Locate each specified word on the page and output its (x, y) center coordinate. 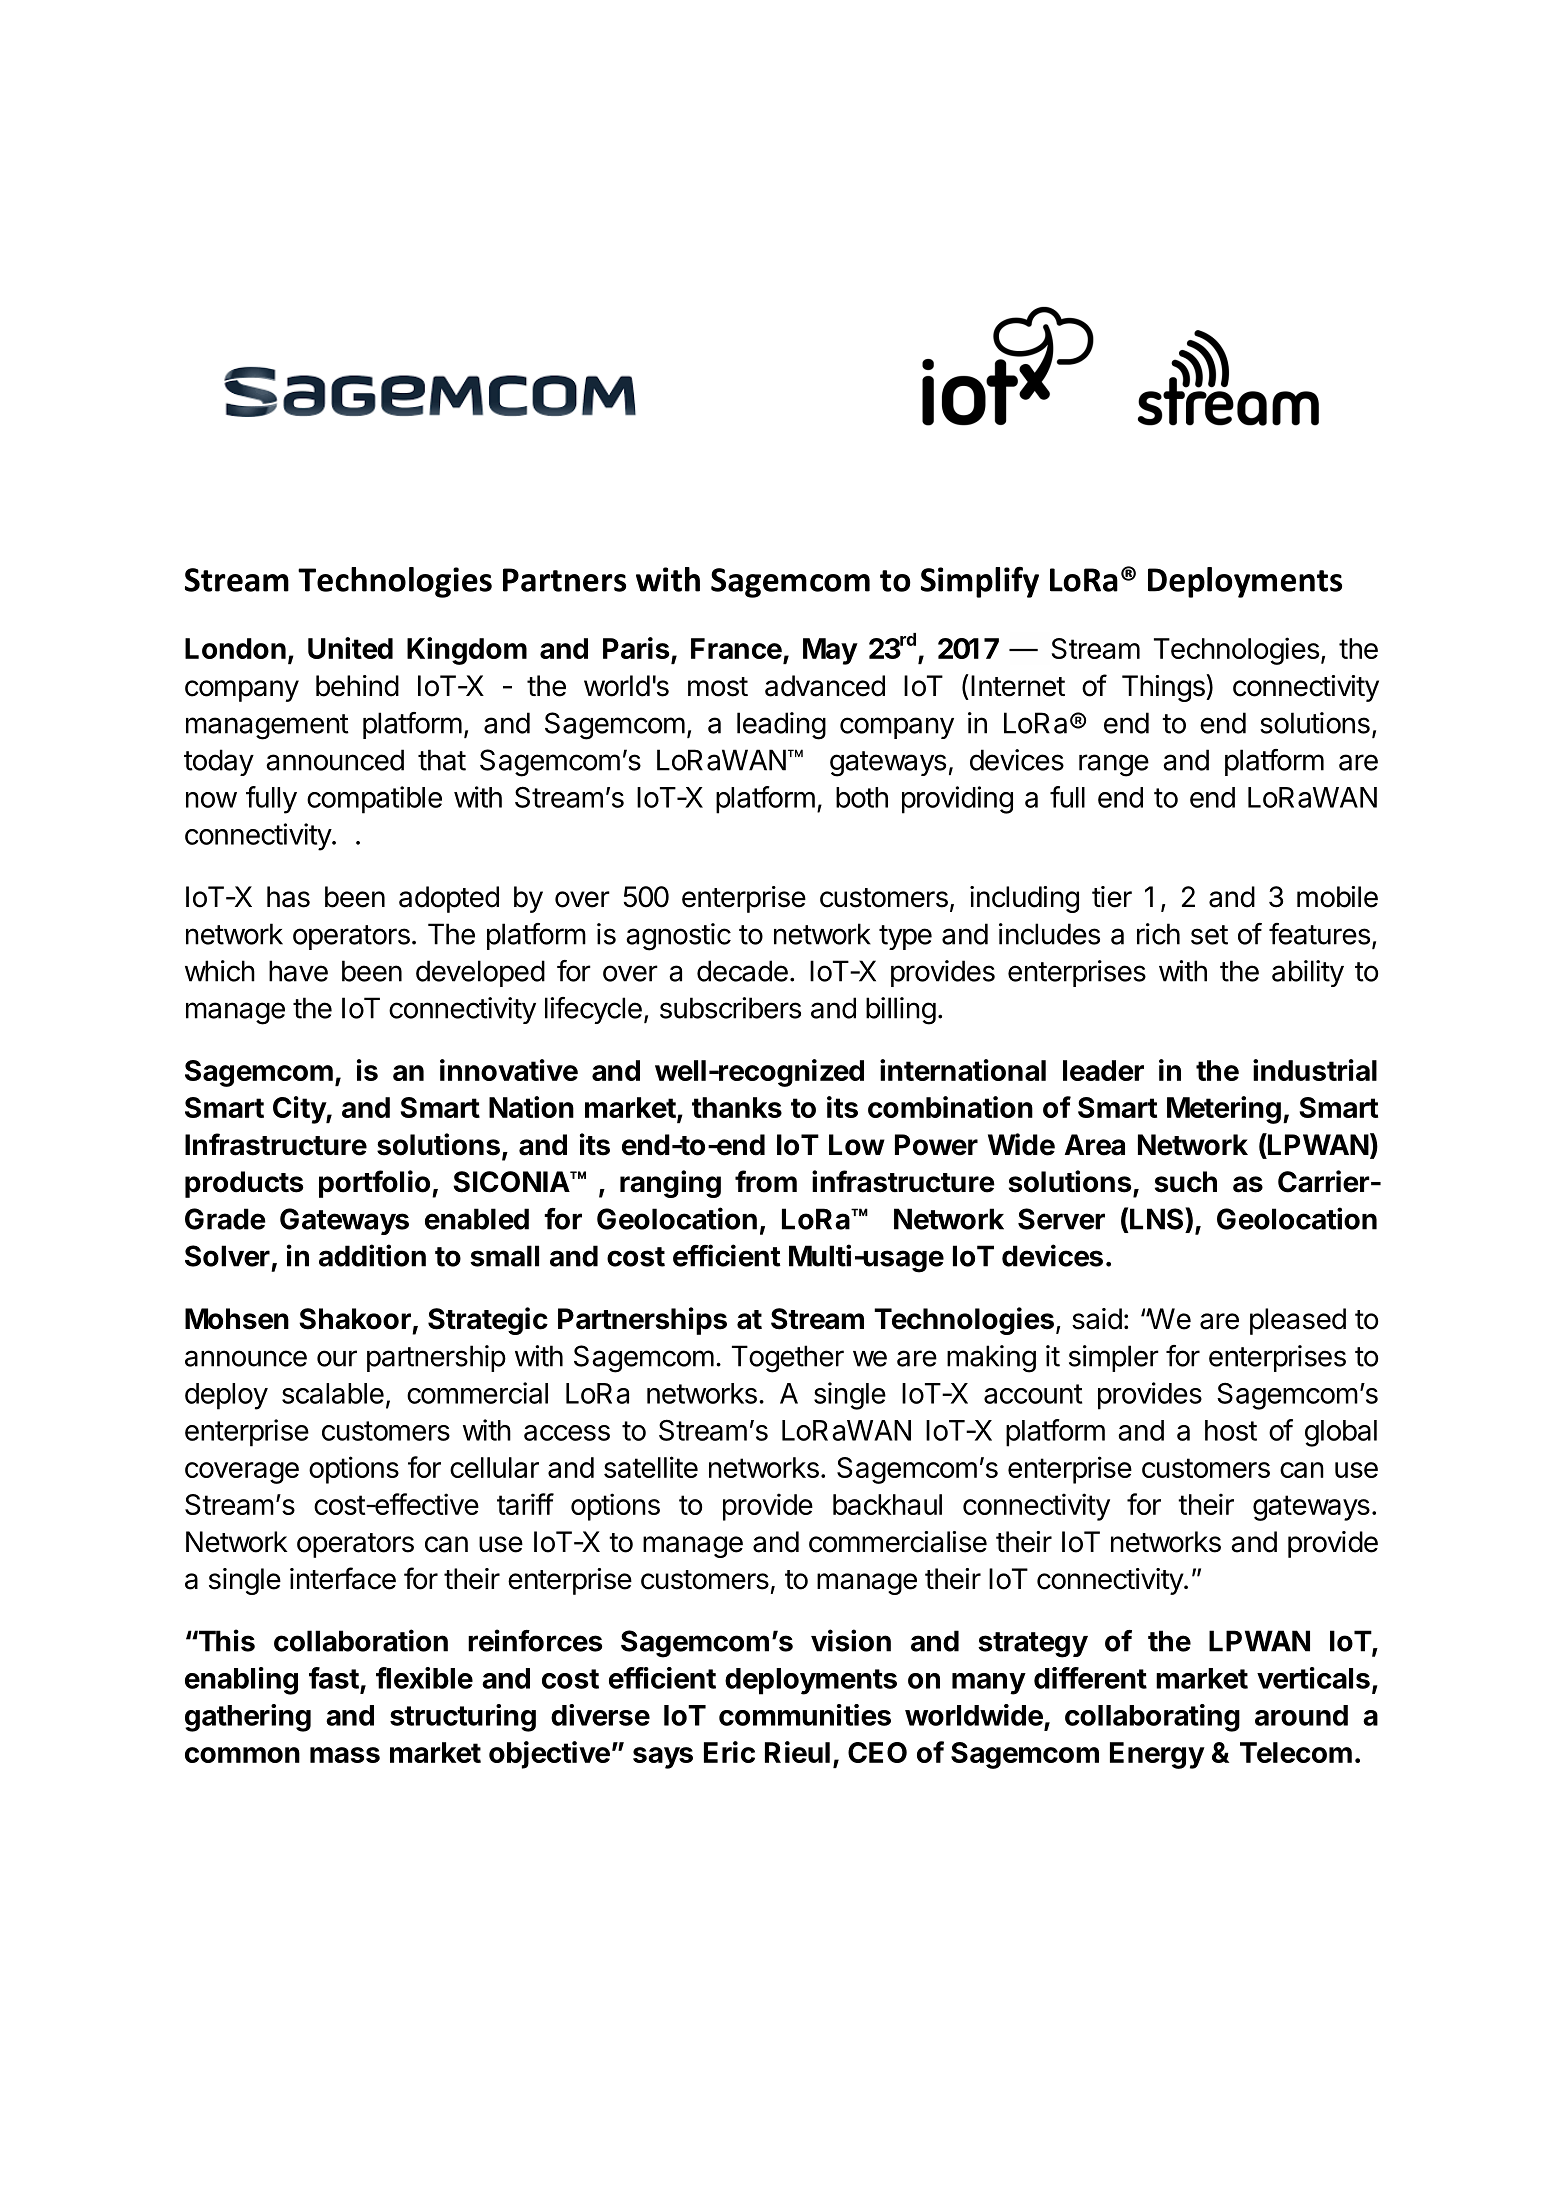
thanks (737, 1107)
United (350, 648)
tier (1112, 897)
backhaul (887, 1504)
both (862, 797)
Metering (1224, 1110)
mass (345, 1755)
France (736, 648)
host (1231, 1430)
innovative (509, 1070)
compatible (374, 800)
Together (788, 1359)
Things (1164, 688)
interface (343, 1578)
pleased (1298, 1321)
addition (372, 1255)
